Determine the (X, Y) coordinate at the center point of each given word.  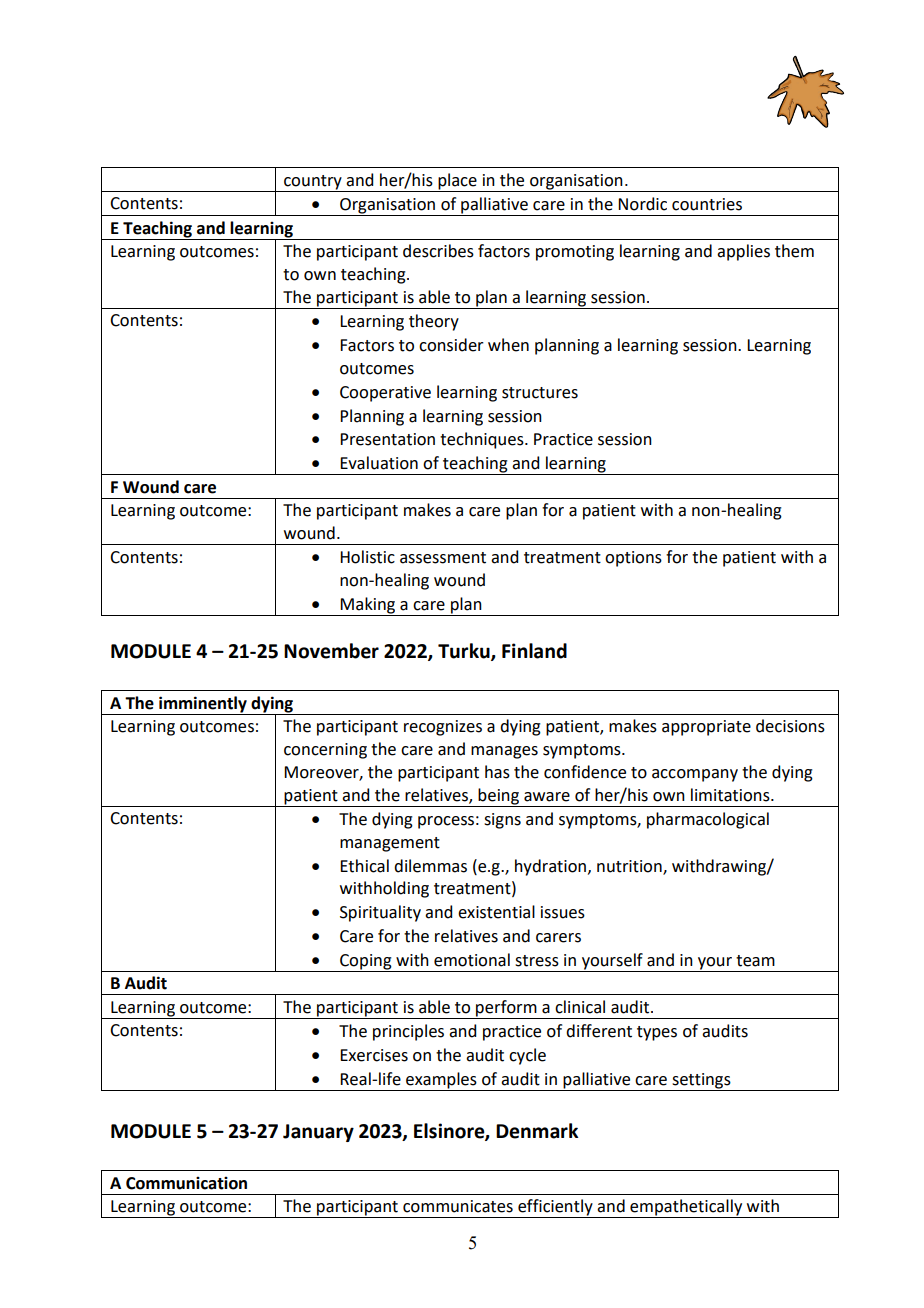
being (498, 796)
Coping (366, 962)
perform (506, 1009)
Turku (465, 652)
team (755, 961)
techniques (483, 440)
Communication (186, 1183)
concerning (325, 751)
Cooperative (385, 394)
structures (540, 393)
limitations (731, 795)
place (457, 182)
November (331, 651)
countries (707, 204)
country (313, 183)
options (633, 559)
